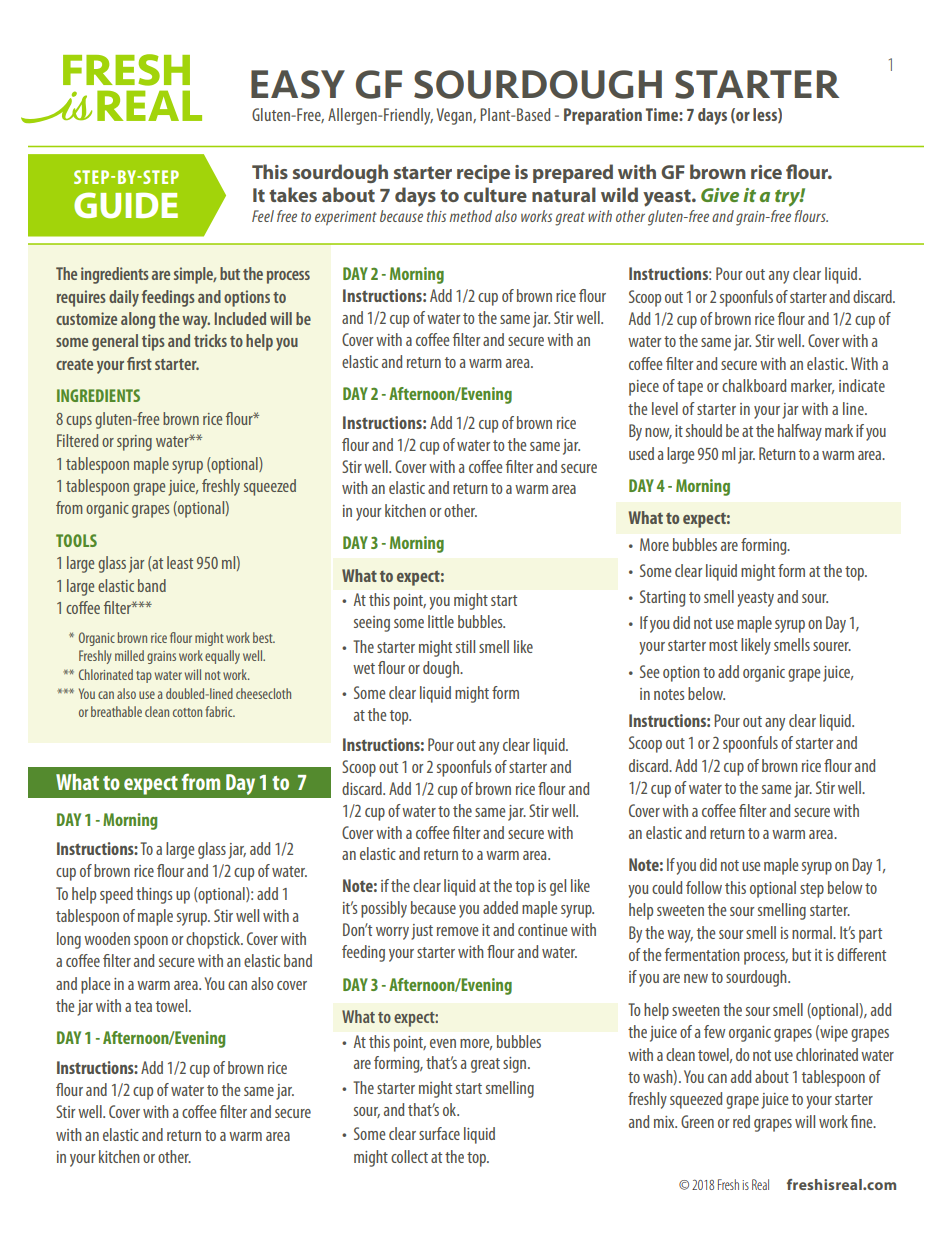 This image has height=1233, width=952. What do you see at coordinates (134, 443) in the image?
I see `spring` at bounding box center [134, 443].
